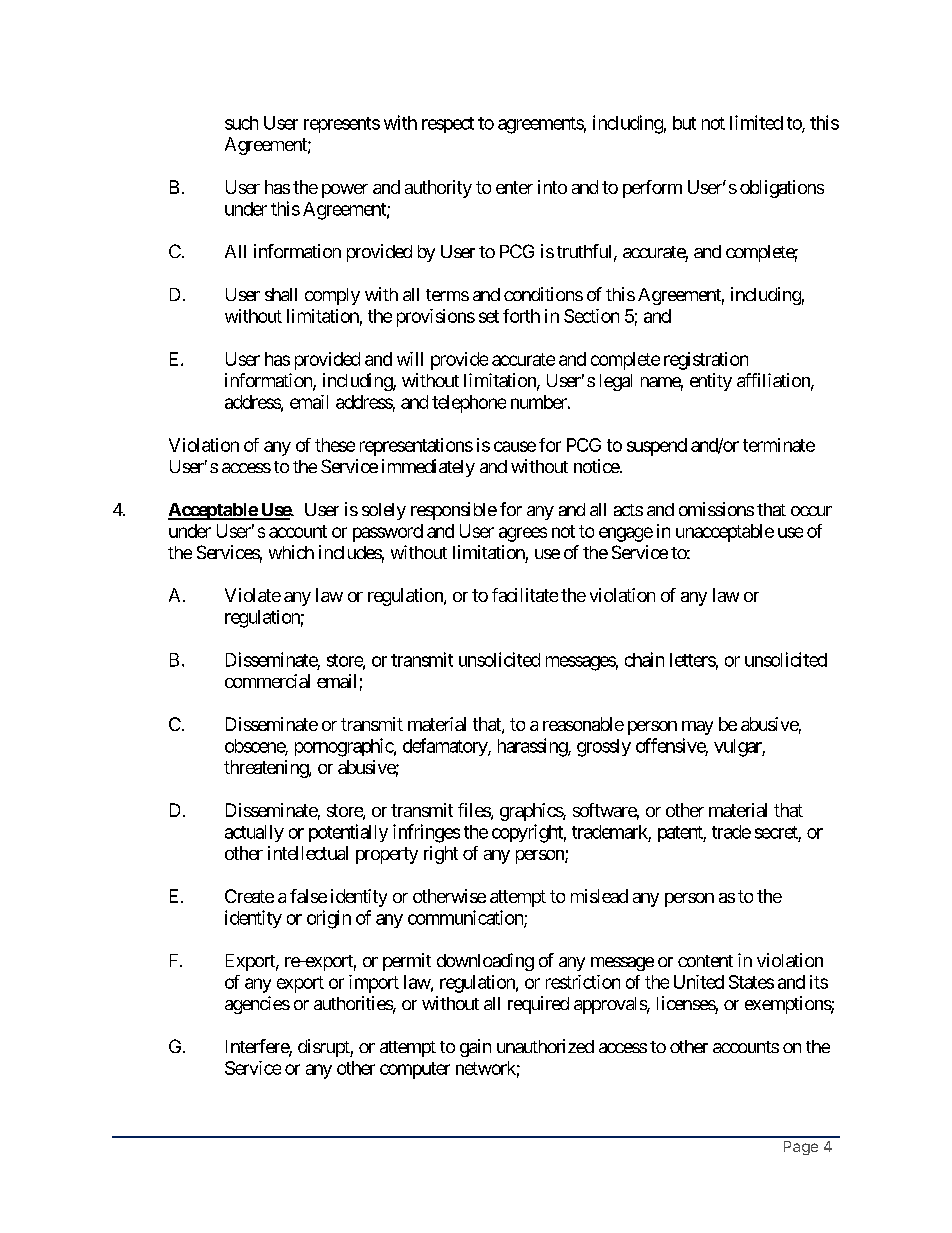 The height and width of the document is (1233, 952). Describe the element at coordinates (466, 918) in the document. I see `communication` at that location.
